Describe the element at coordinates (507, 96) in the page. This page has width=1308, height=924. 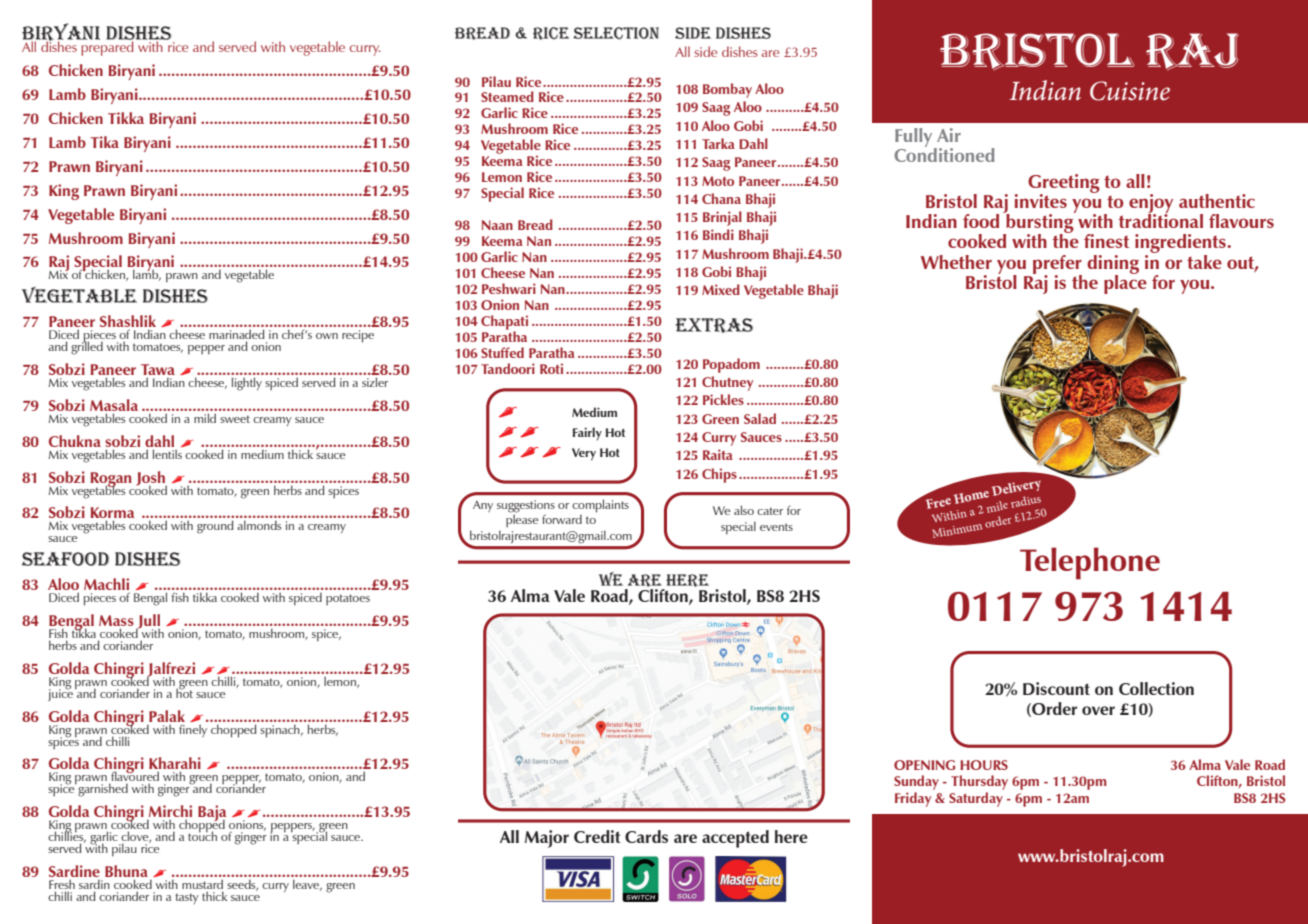
I see `Steamed` at that location.
